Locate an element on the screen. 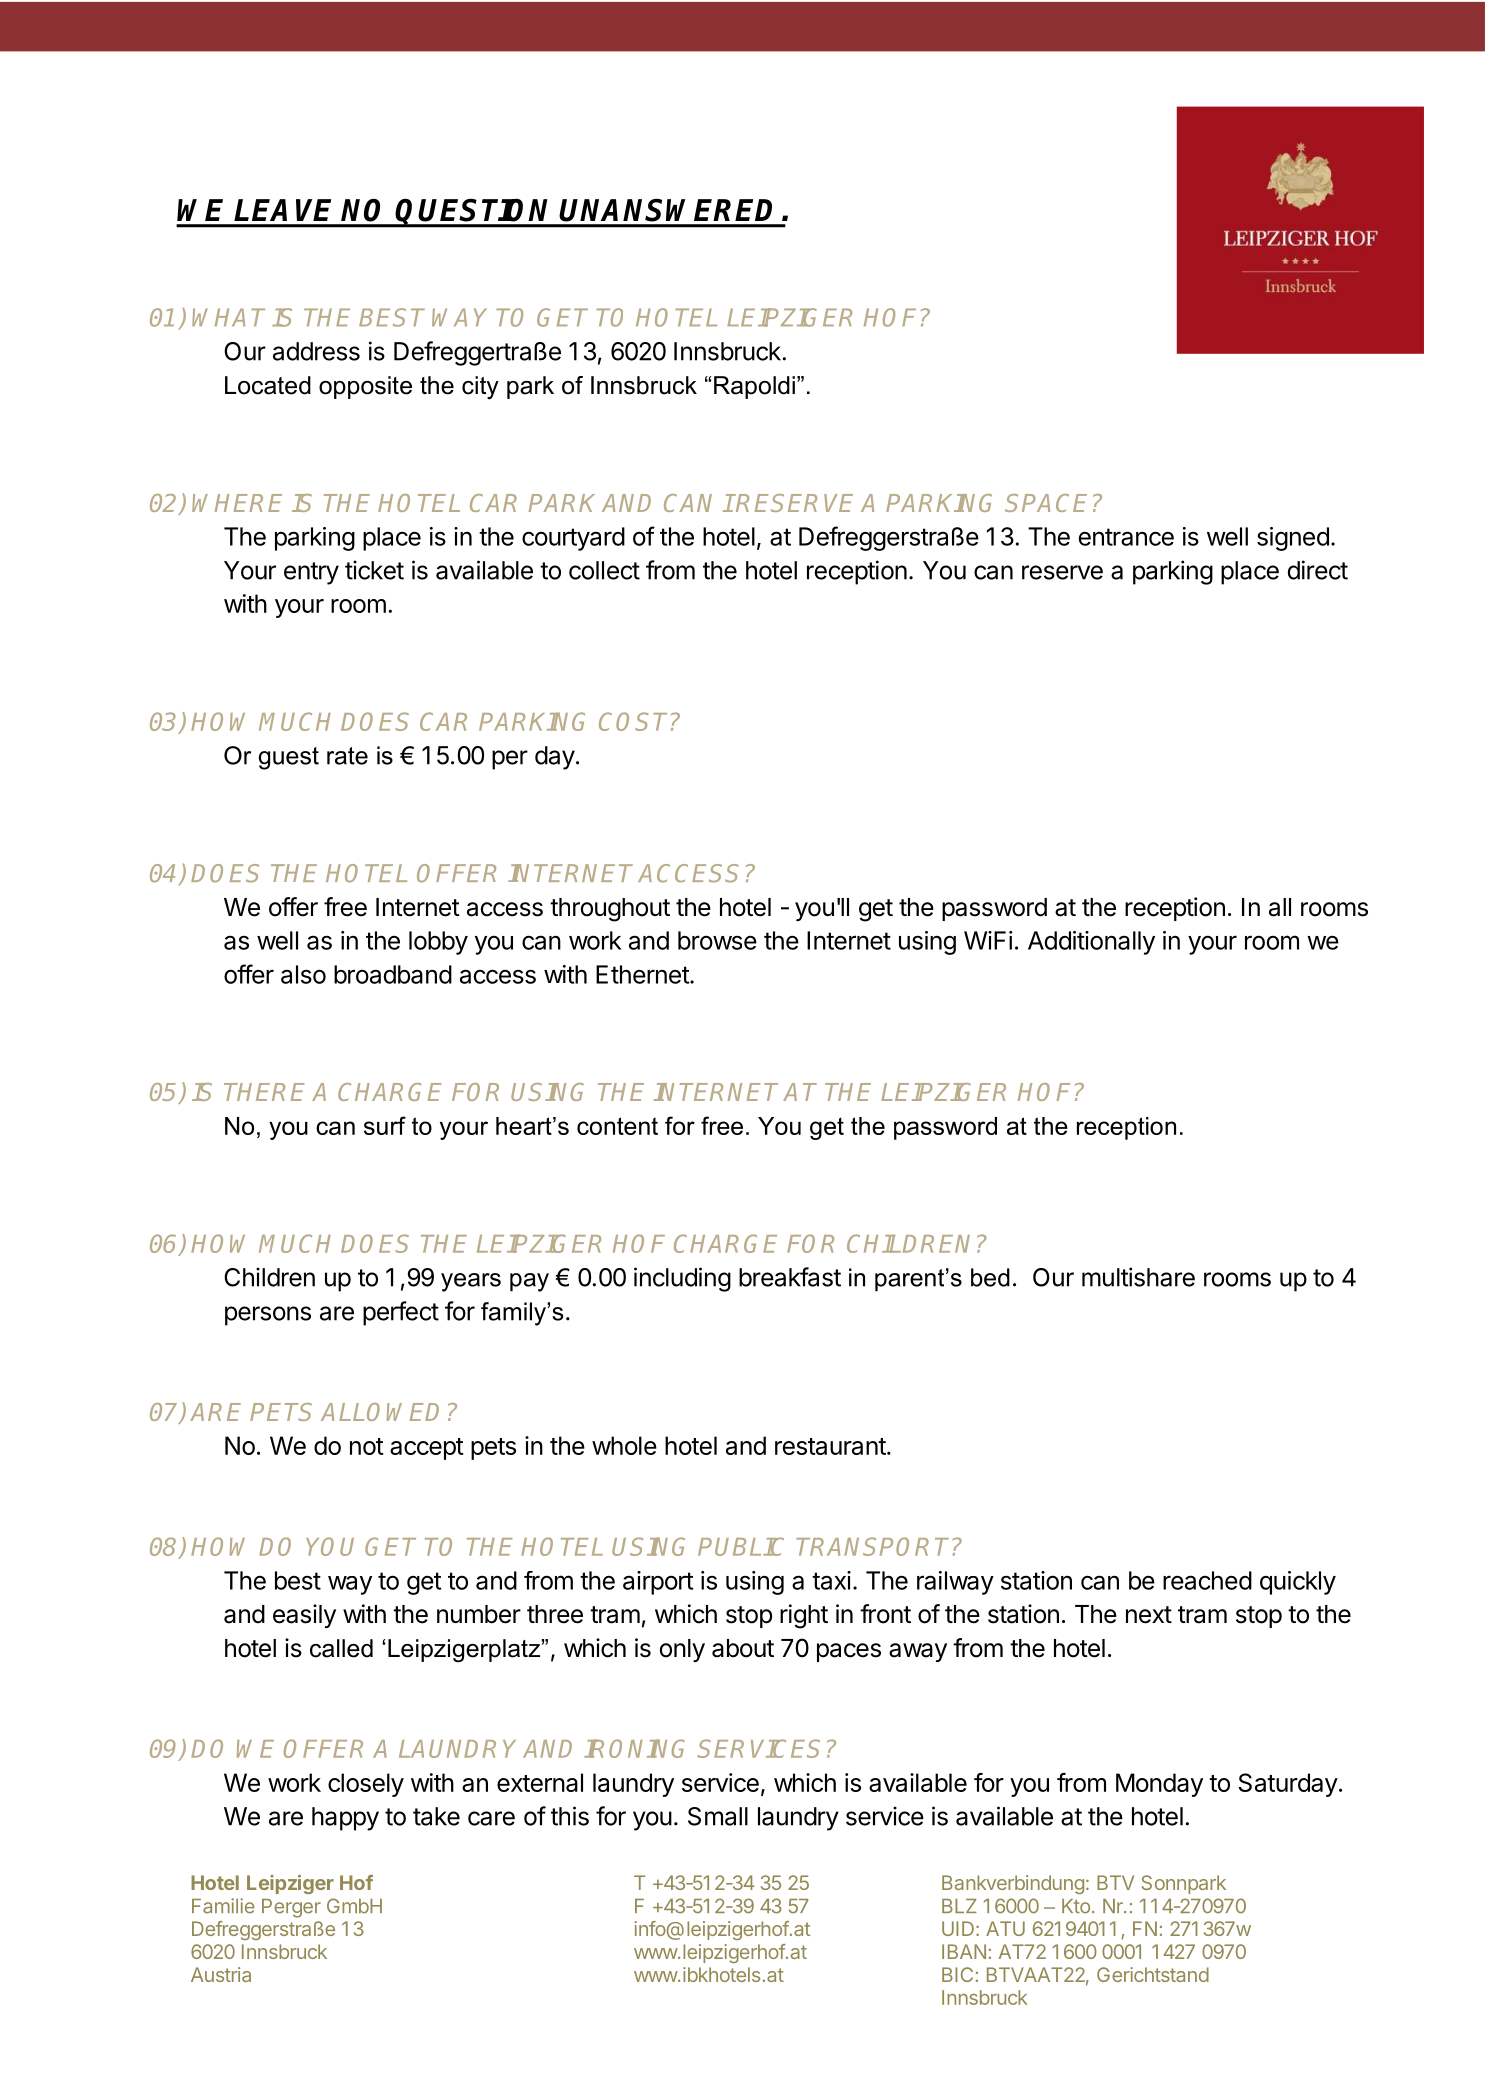  happy is located at coordinates (345, 1819).
